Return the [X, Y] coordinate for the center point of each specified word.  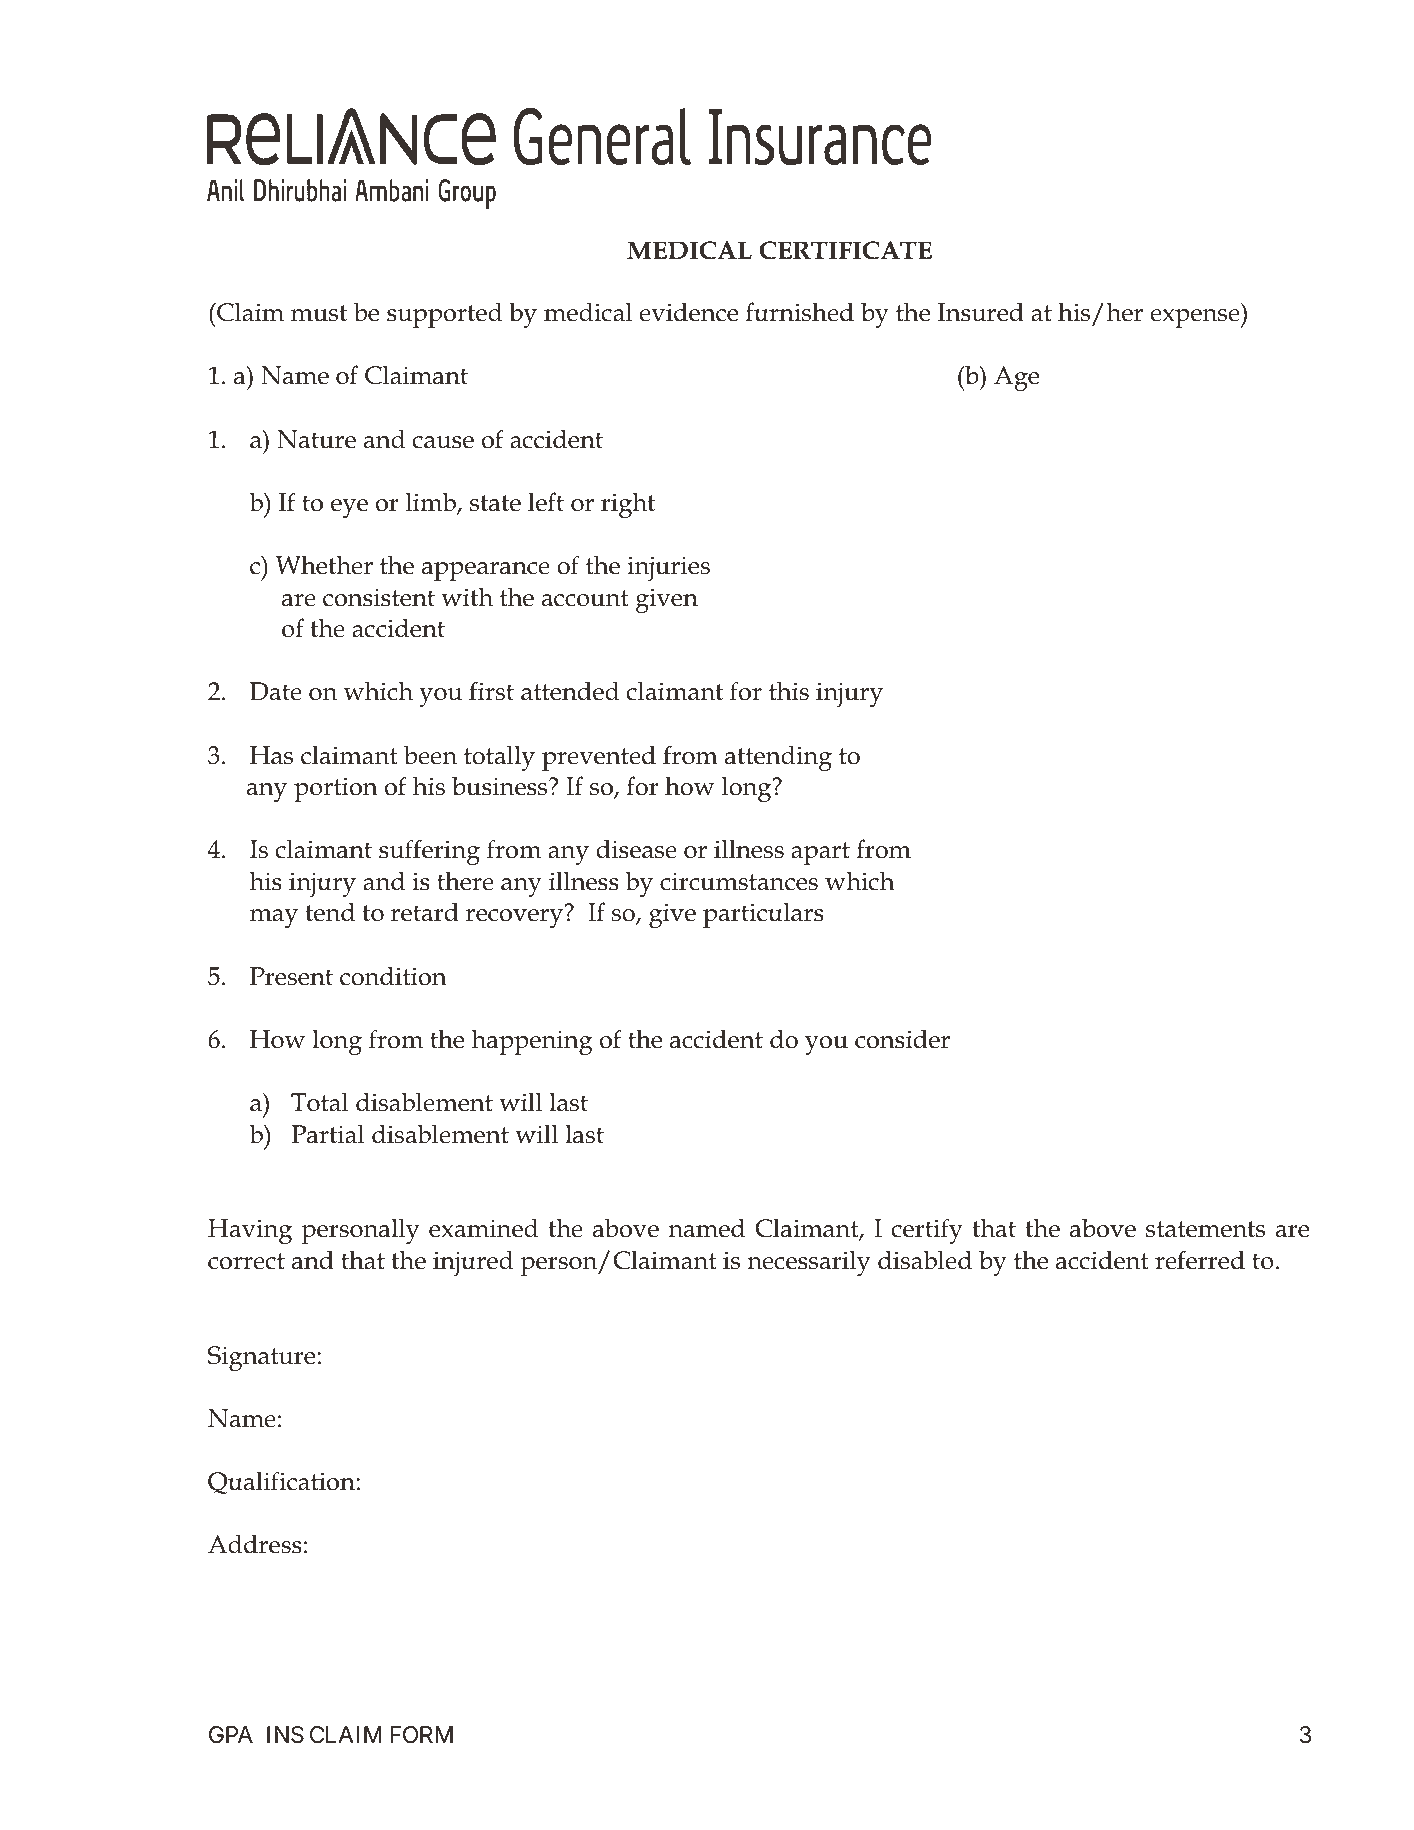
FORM [421, 1735]
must [319, 313]
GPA [231, 1734]
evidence [688, 312]
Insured [981, 312]
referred [1200, 1260]
